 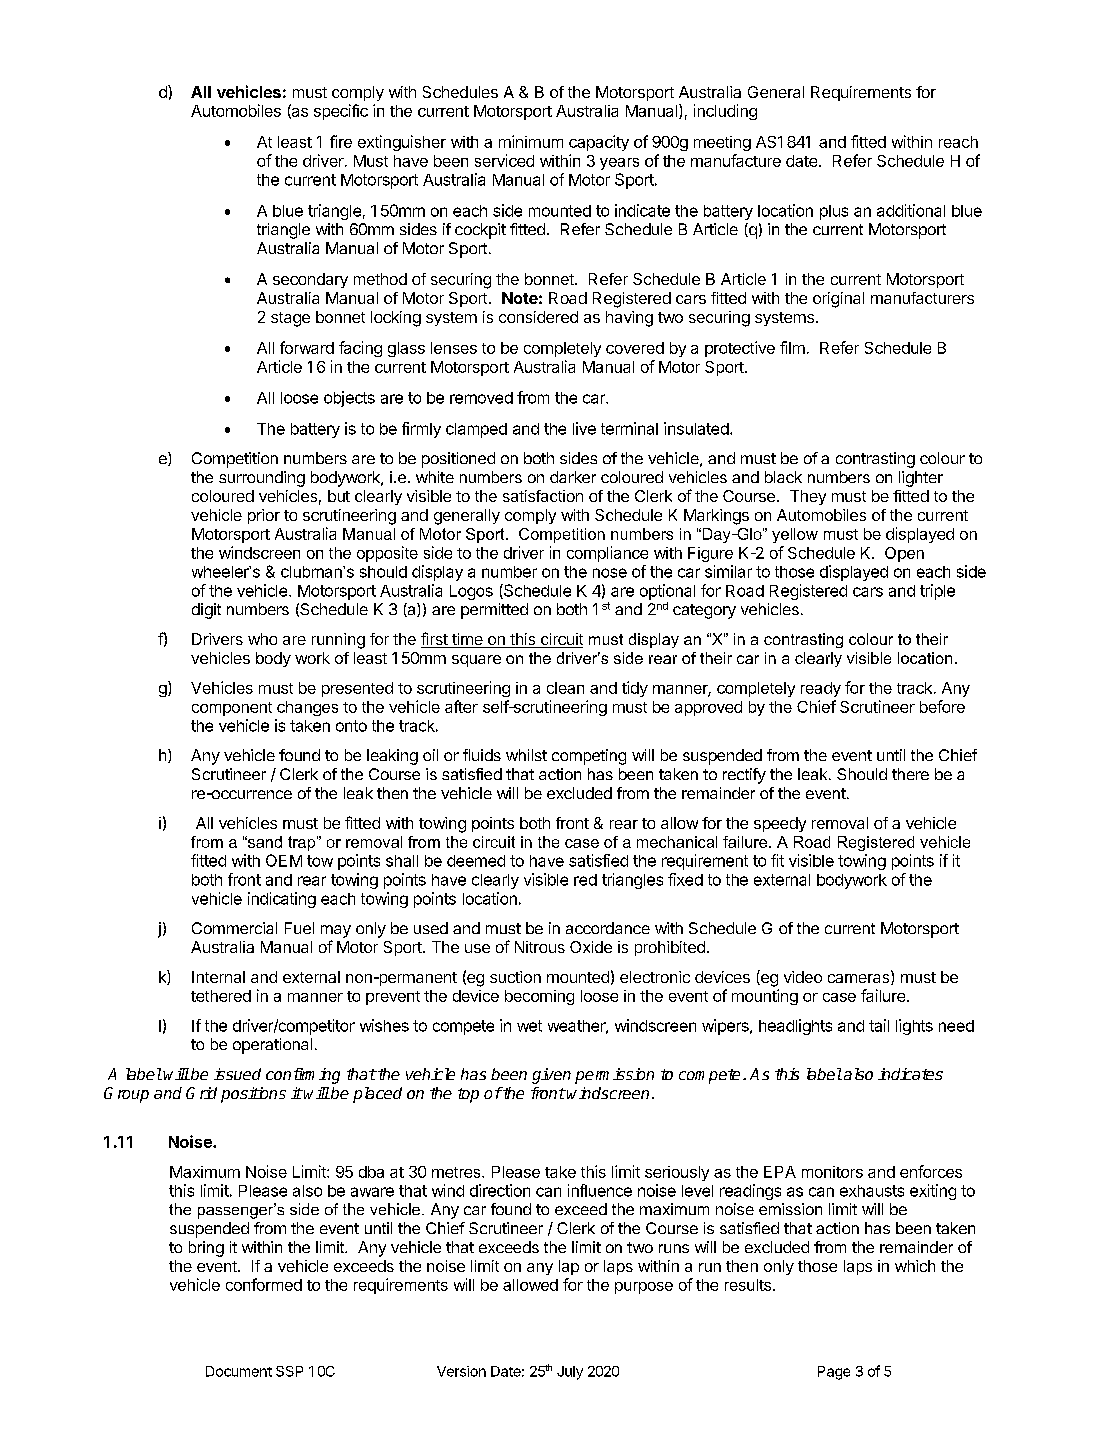 What do you see at coordinates (904, 554) in the document?
I see `Open` at bounding box center [904, 554].
